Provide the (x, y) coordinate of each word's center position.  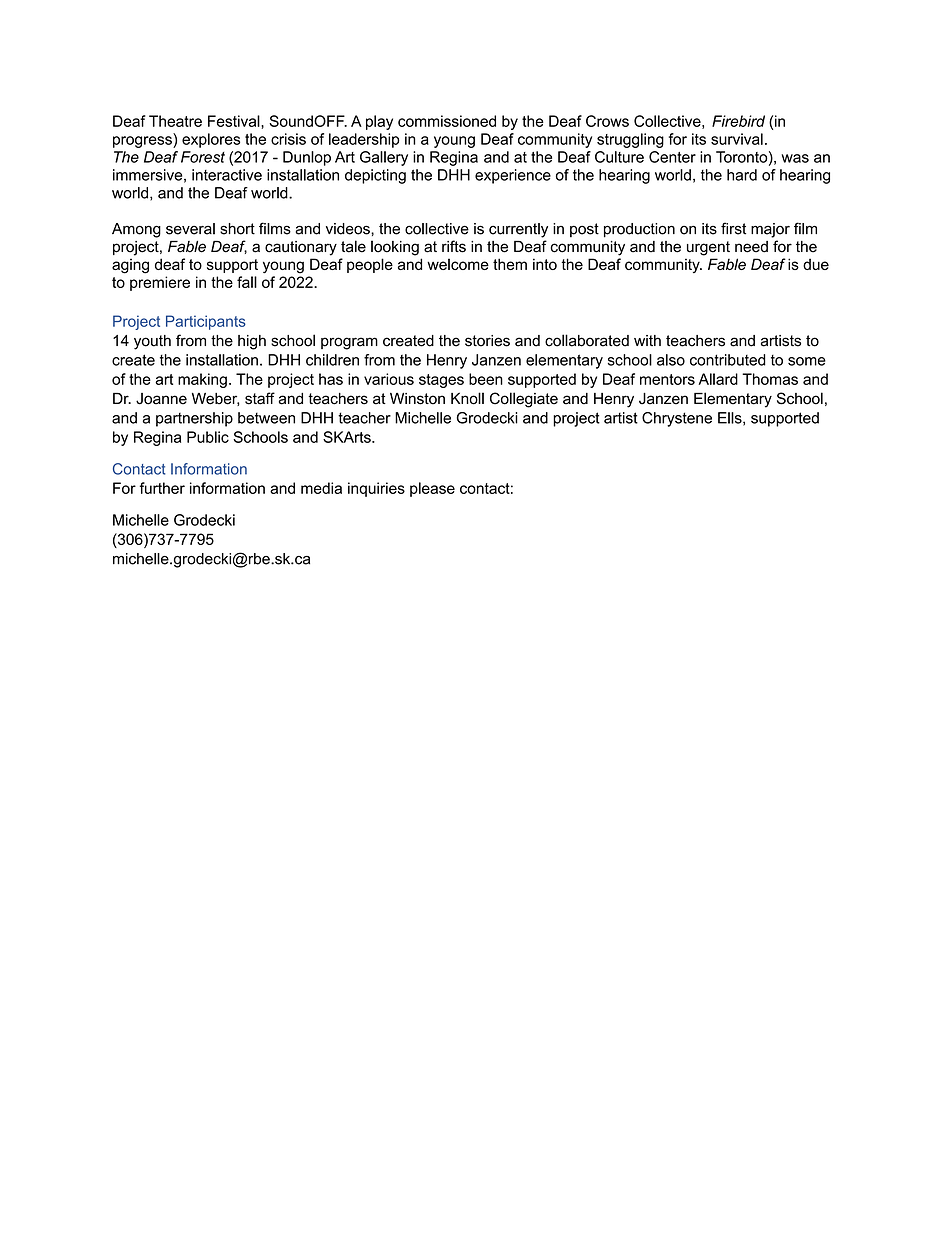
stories (487, 341)
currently (518, 230)
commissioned (447, 121)
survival (737, 139)
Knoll (467, 398)
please (432, 489)
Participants (206, 322)
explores (211, 140)
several (190, 229)
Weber (215, 399)
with (647, 340)
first (733, 228)
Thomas (770, 379)
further (162, 488)
